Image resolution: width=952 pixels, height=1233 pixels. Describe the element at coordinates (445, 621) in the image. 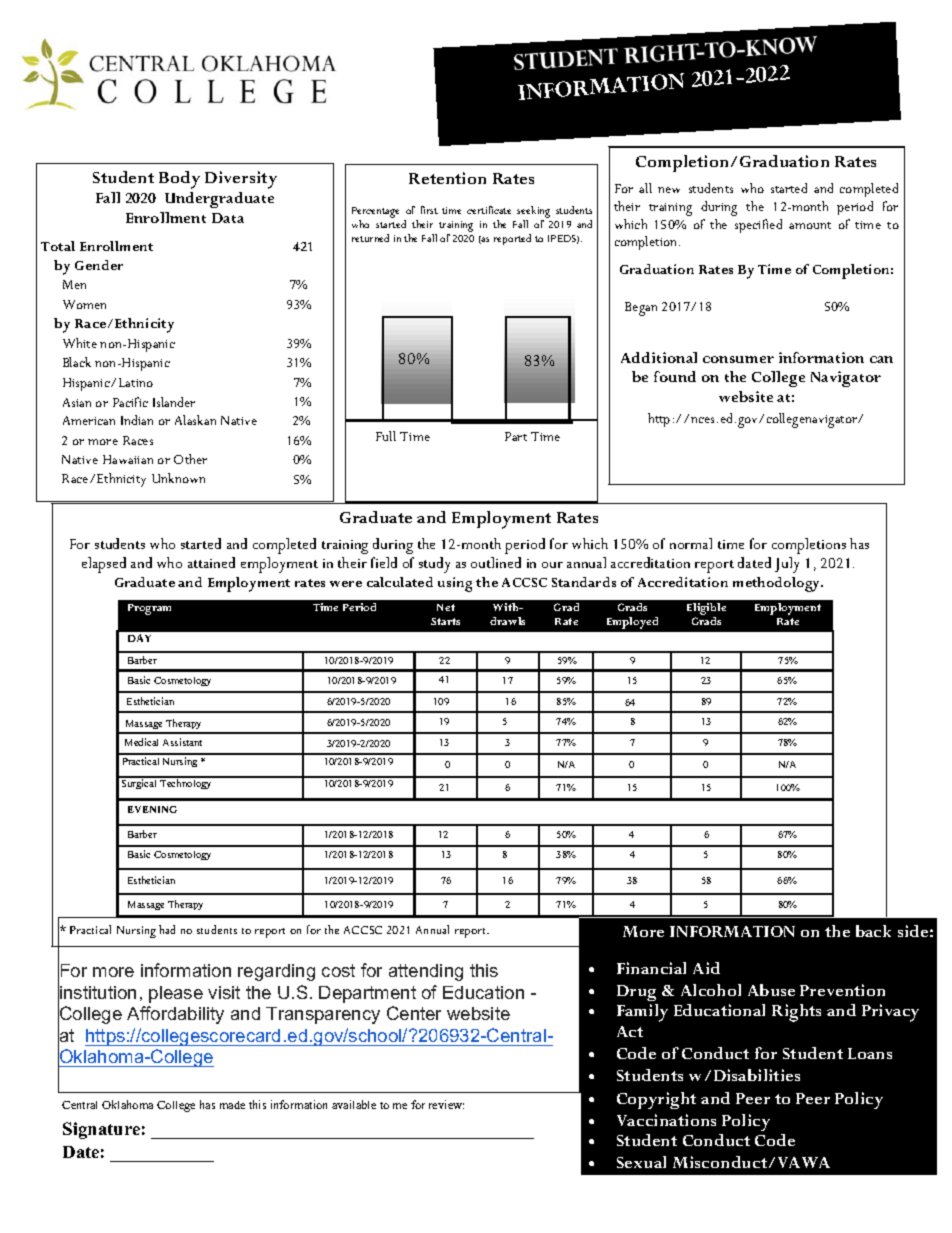

I see `Starts` at that location.
